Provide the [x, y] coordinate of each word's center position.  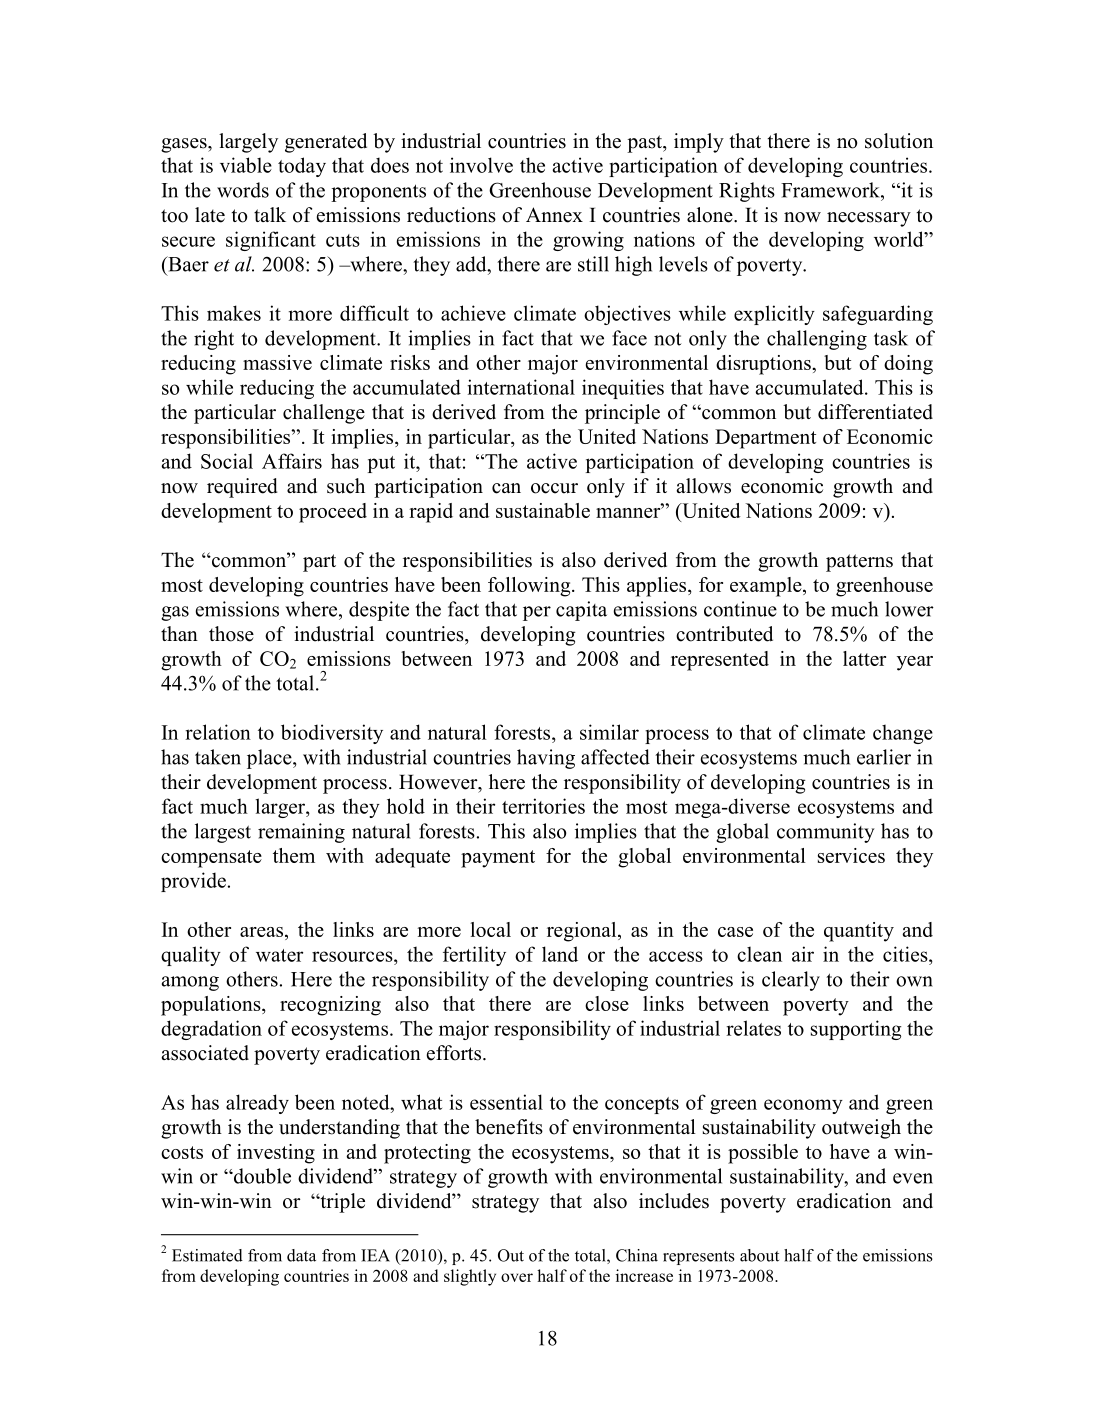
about [759, 1255]
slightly [470, 1277]
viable [246, 165]
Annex [554, 215]
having [546, 759]
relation [218, 732]
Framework [831, 190]
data [301, 1255]
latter [864, 658]
